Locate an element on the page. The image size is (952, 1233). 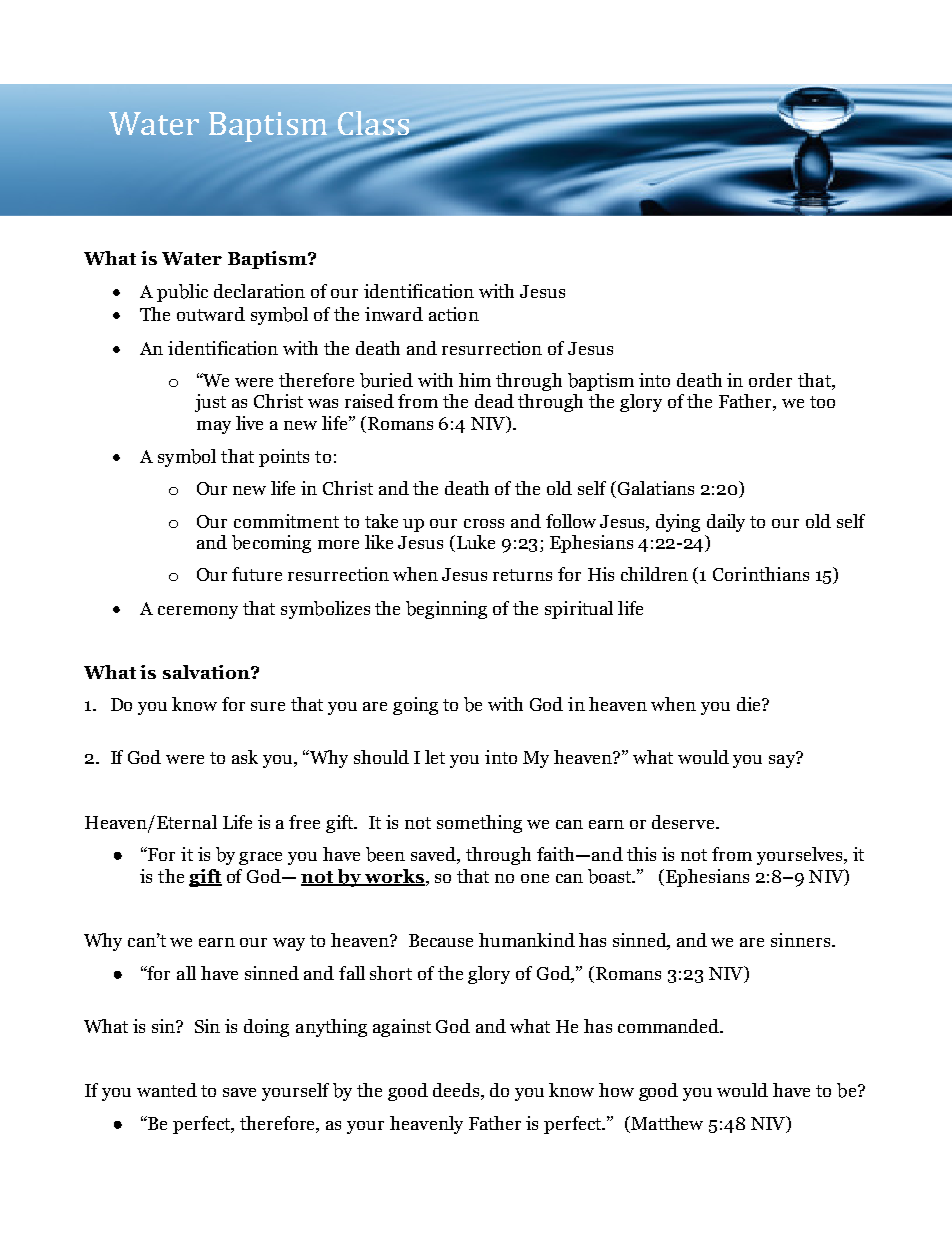
just is located at coordinates (210, 403).
